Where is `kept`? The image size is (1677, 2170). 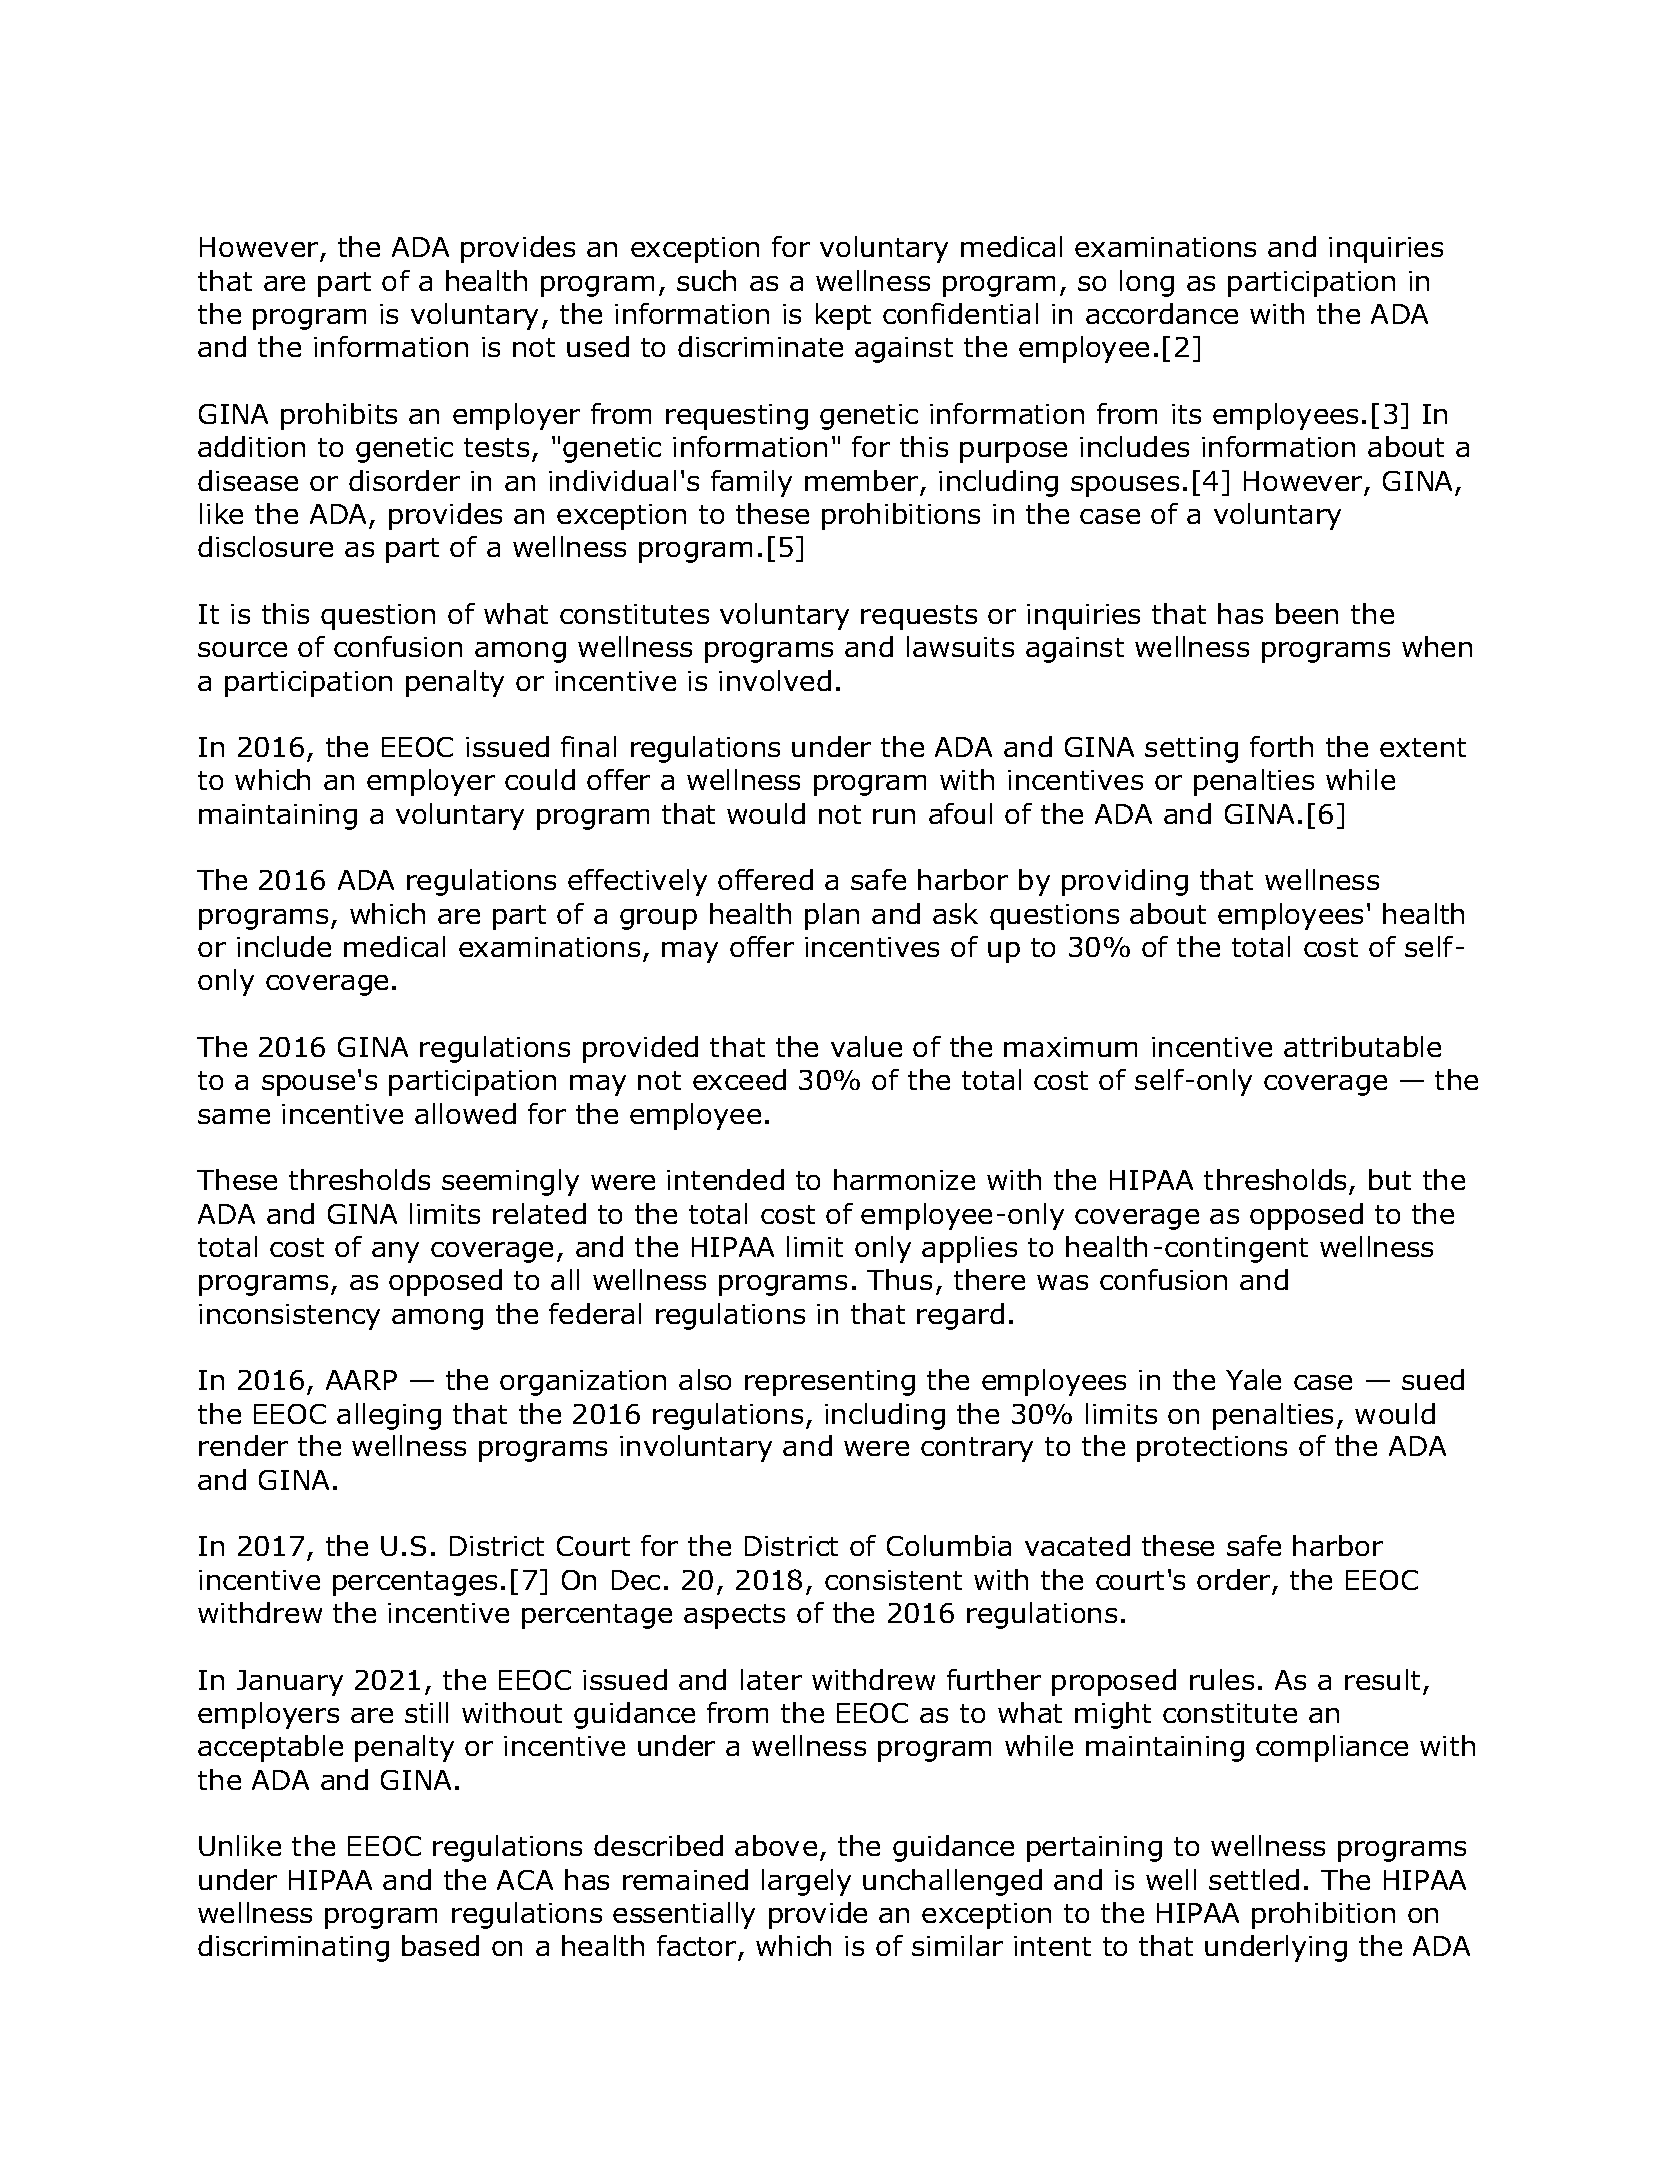 kept is located at coordinates (843, 316).
